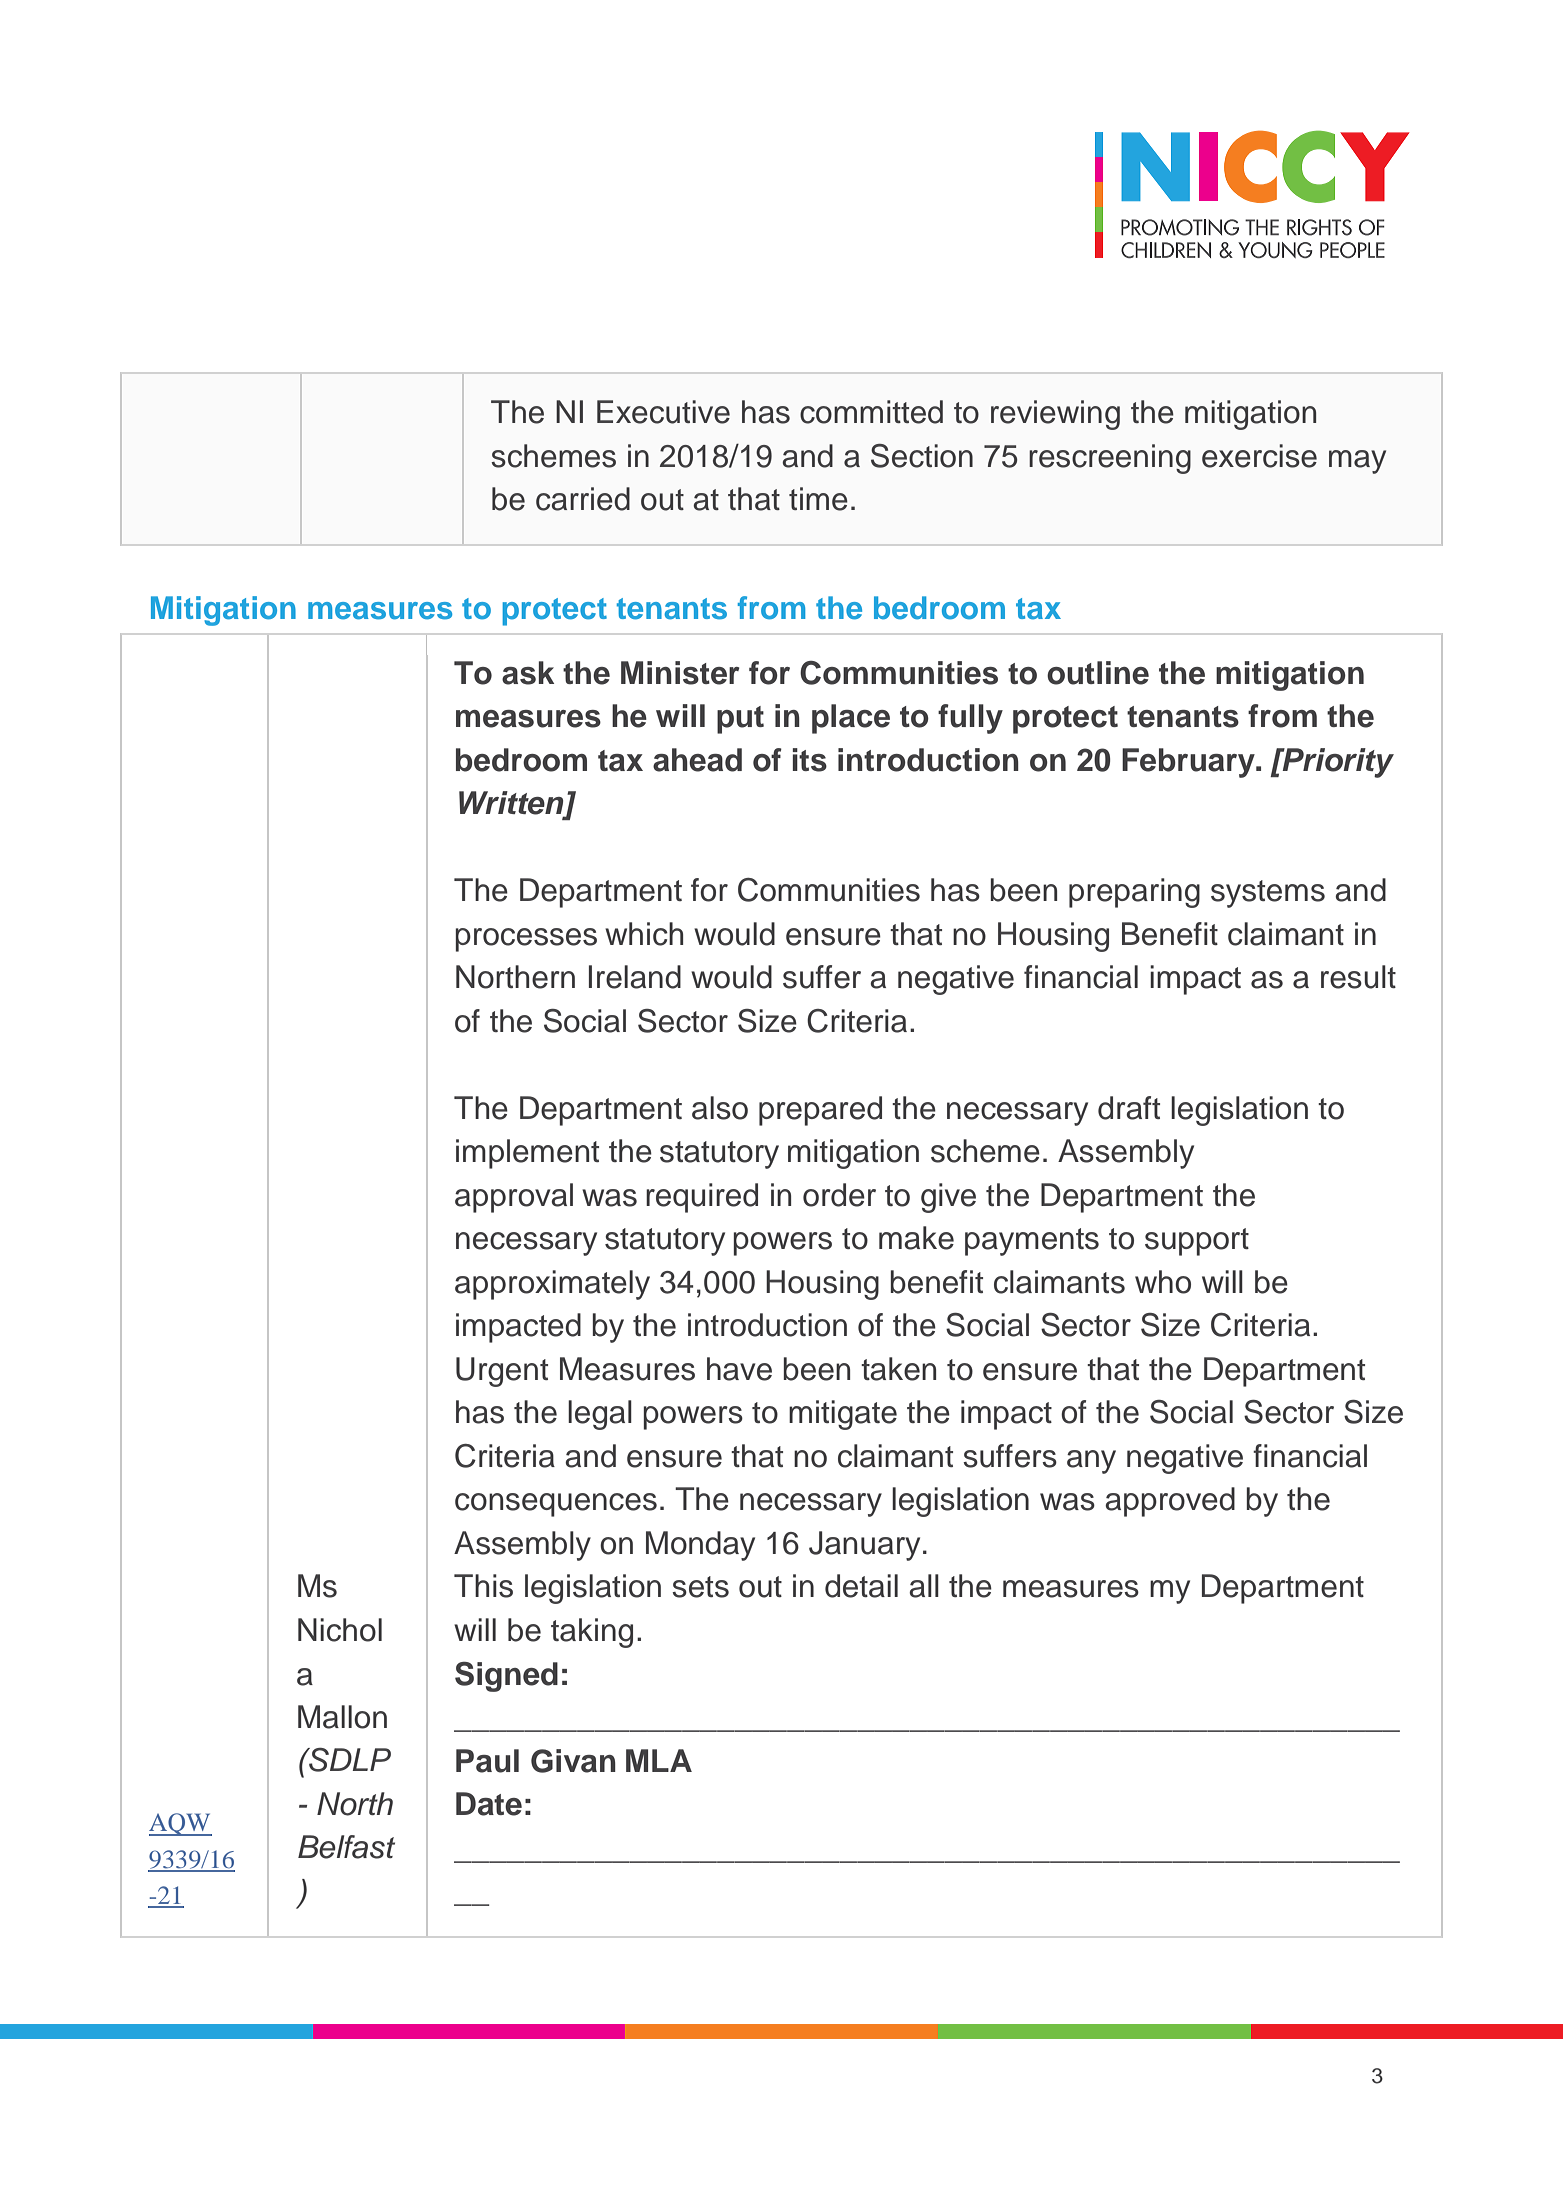 This screenshot has height=2212, width=1563. Describe the element at coordinates (527, 1154) in the screenshot. I see `implement` at that location.
